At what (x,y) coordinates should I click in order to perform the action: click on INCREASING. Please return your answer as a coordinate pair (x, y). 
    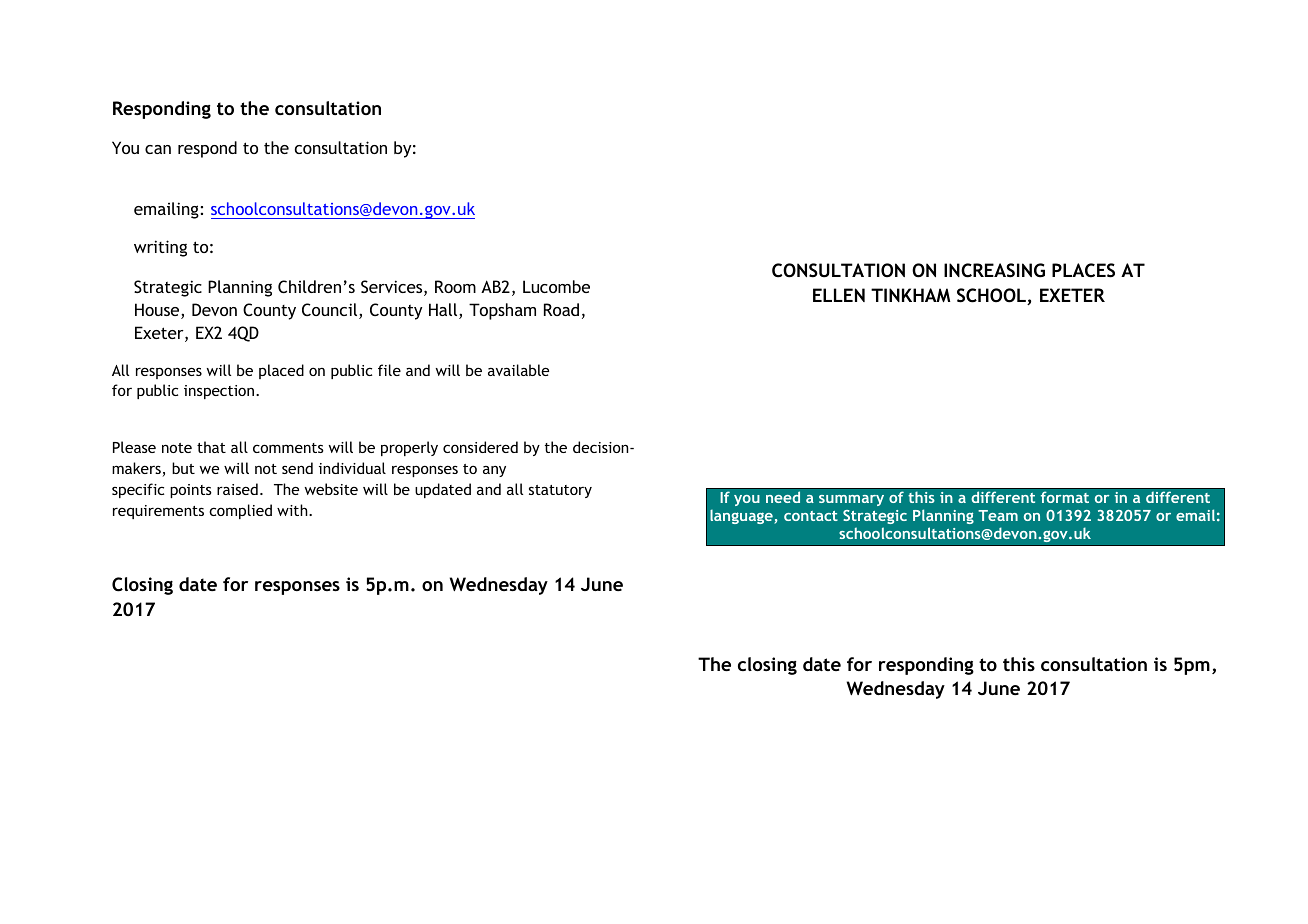
    Looking at the image, I should click on (994, 270).
